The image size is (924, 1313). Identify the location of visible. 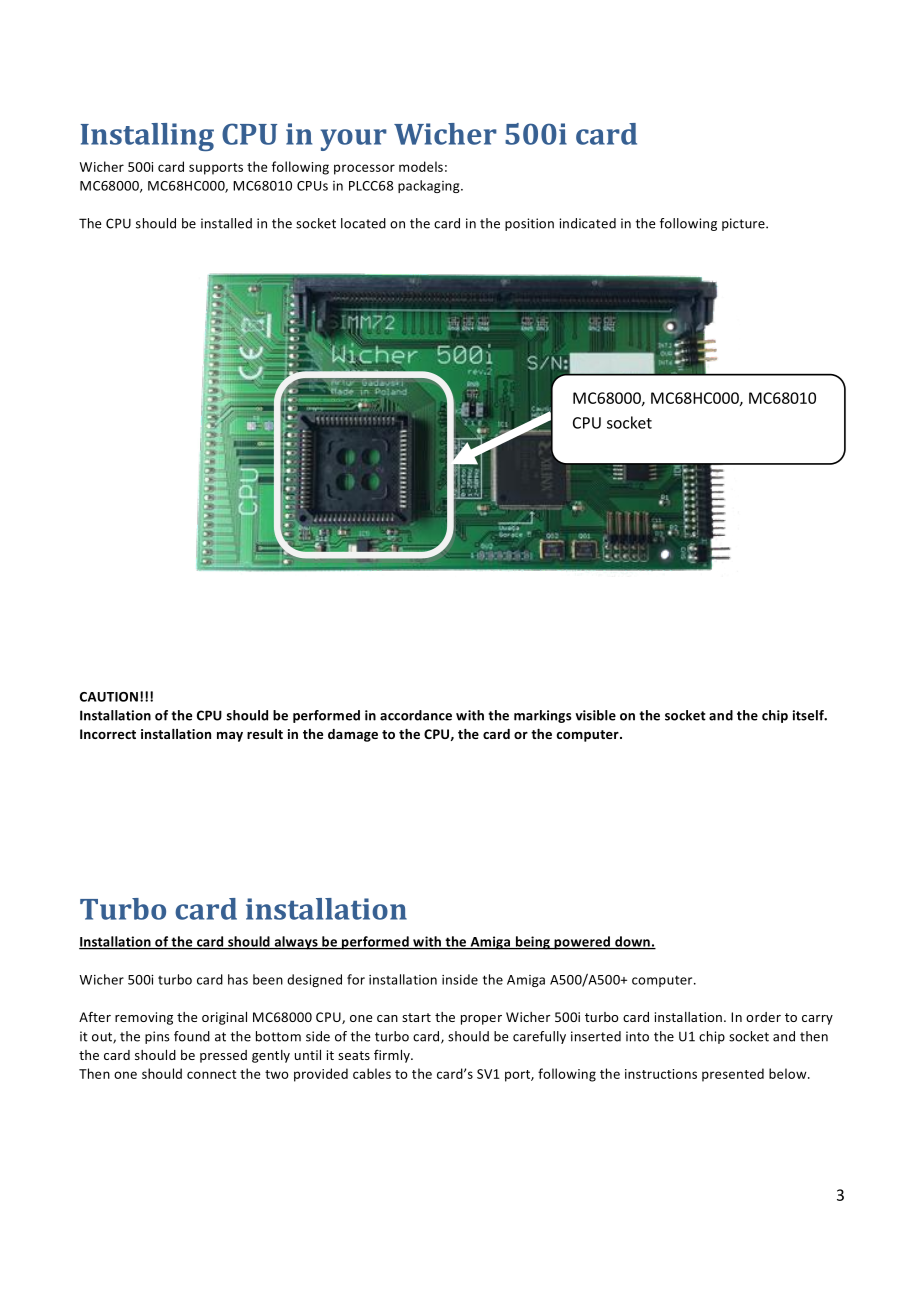
(595, 715).
